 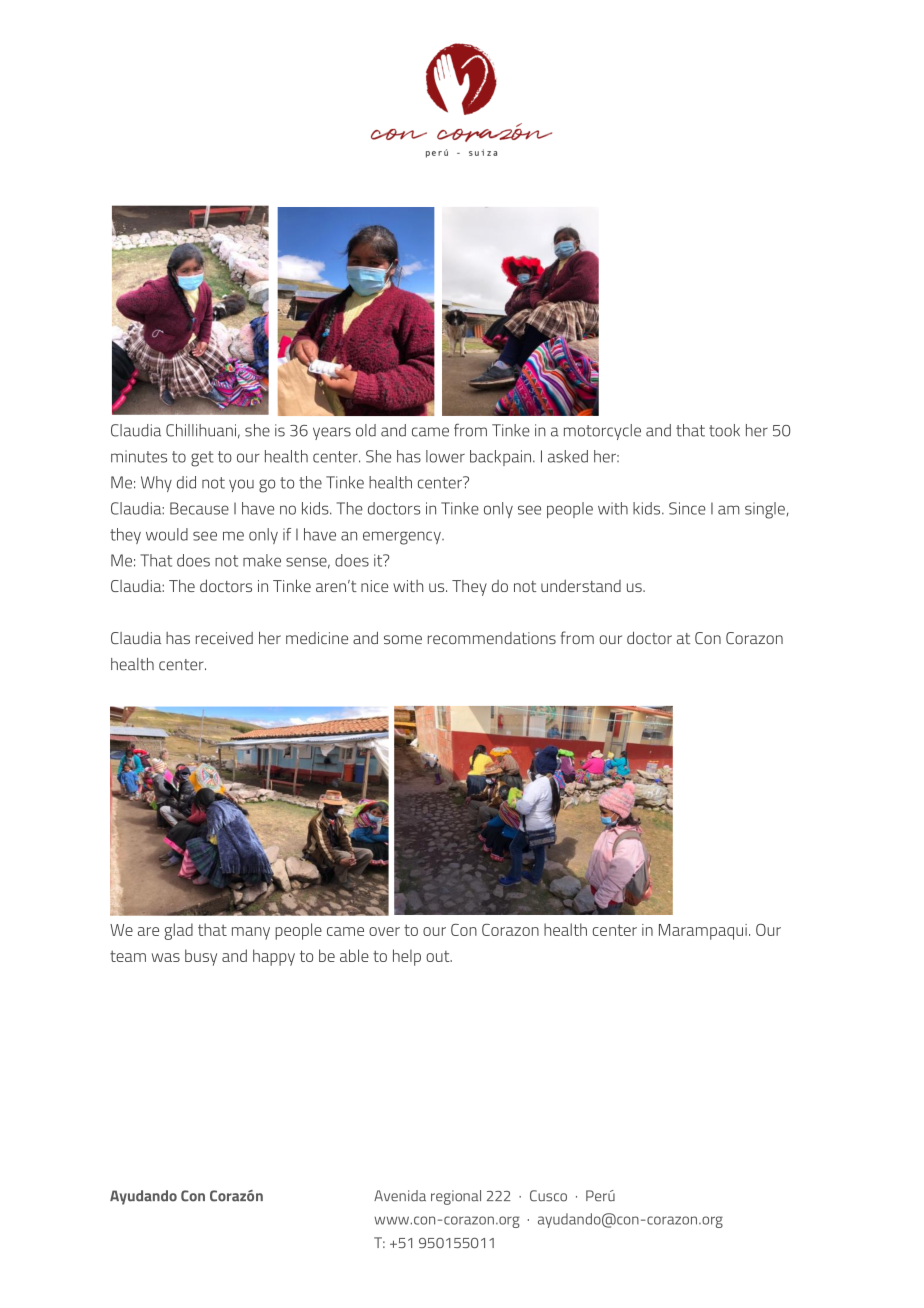 I want to click on some, so click(x=403, y=639).
